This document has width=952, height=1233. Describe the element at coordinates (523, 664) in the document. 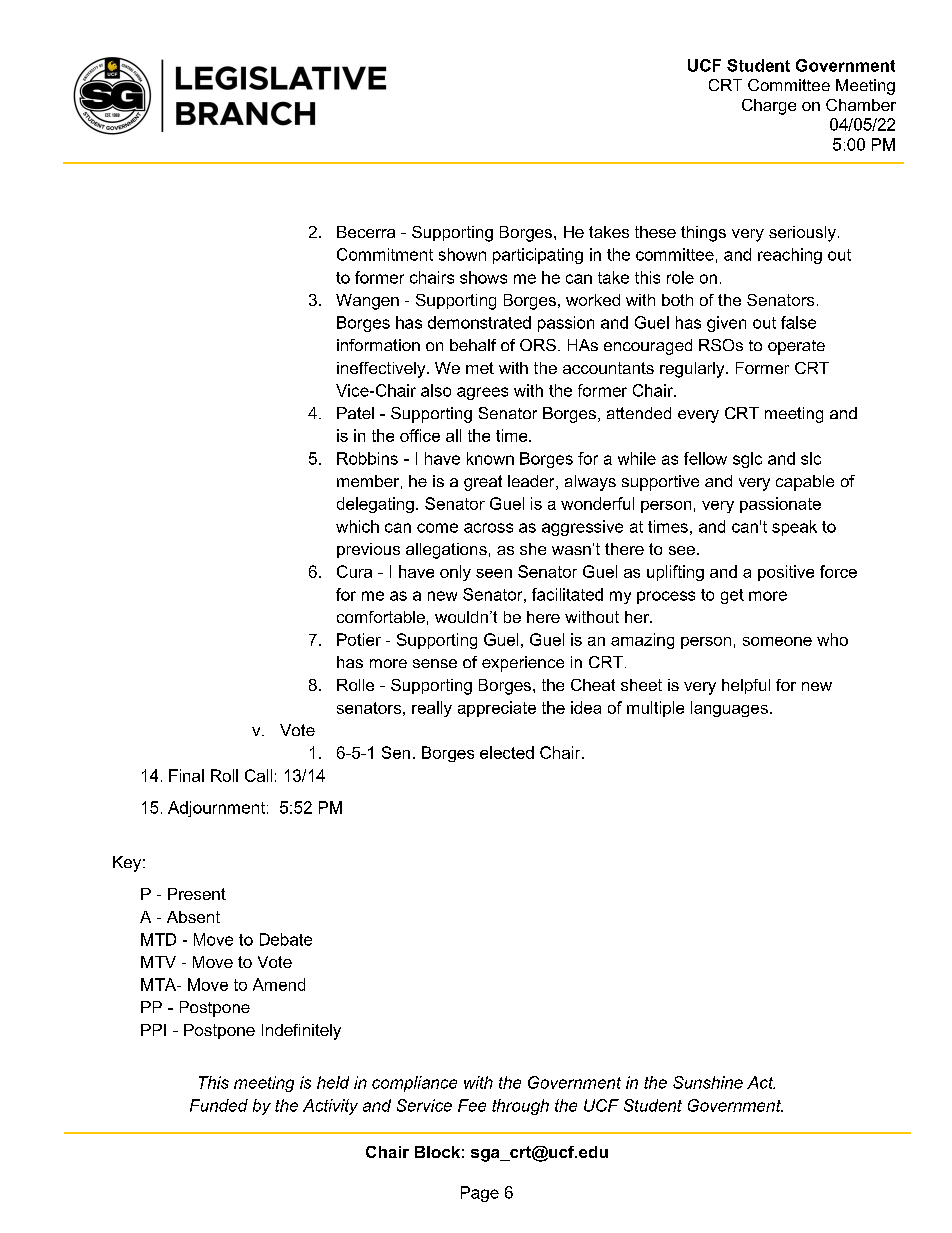

I see `experience` at that location.
